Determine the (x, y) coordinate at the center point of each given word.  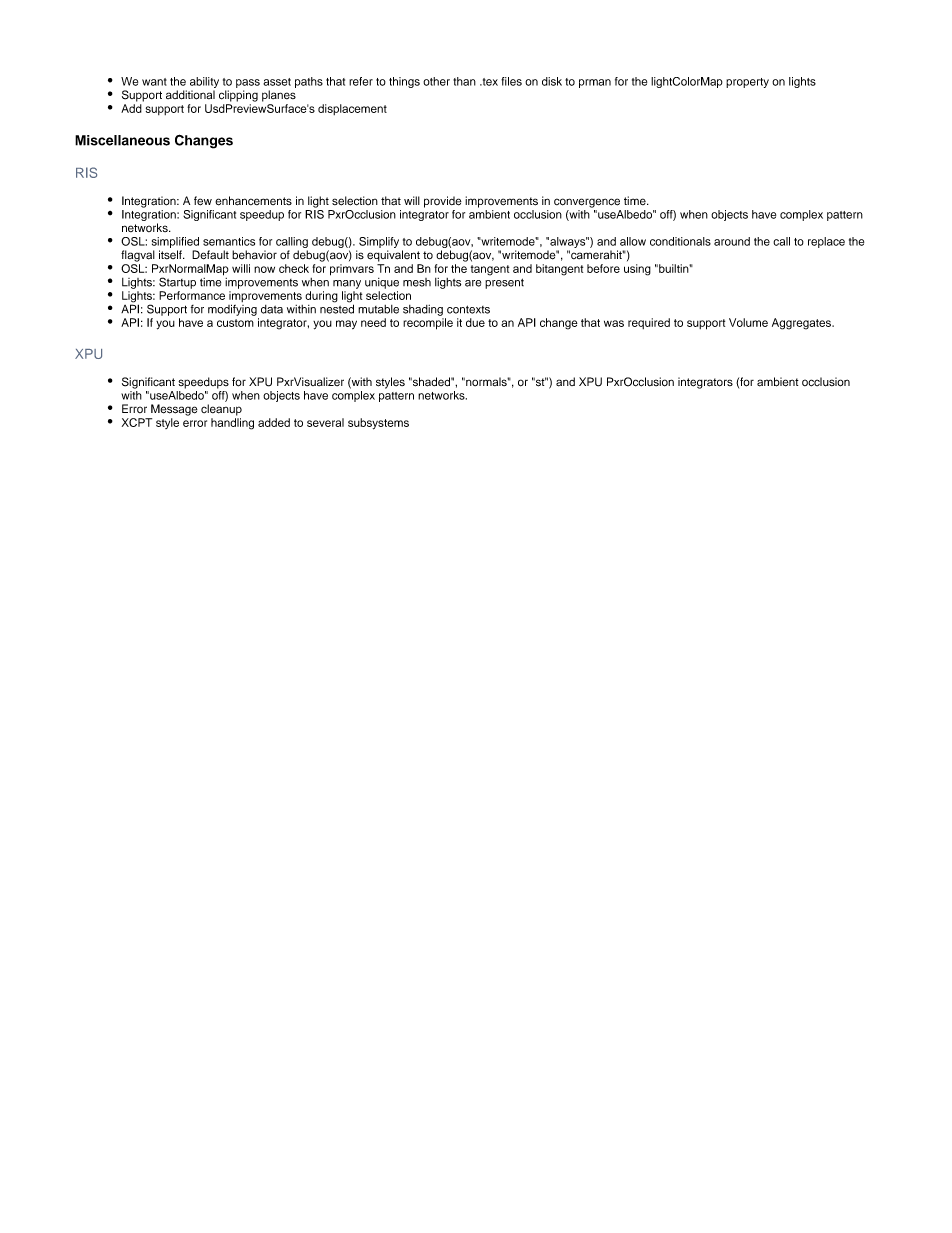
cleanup (221, 410)
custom (235, 323)
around (732, 241)
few (203, 201)
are (473, 283)
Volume (748, 322)
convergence (587, 203)
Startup (177, 283)
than (464, 81)
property (747, 83)
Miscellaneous (122, 140)
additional (190, 95)
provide (443, 202)
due (475, 322)
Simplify (379, 242)
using (637, 270)
